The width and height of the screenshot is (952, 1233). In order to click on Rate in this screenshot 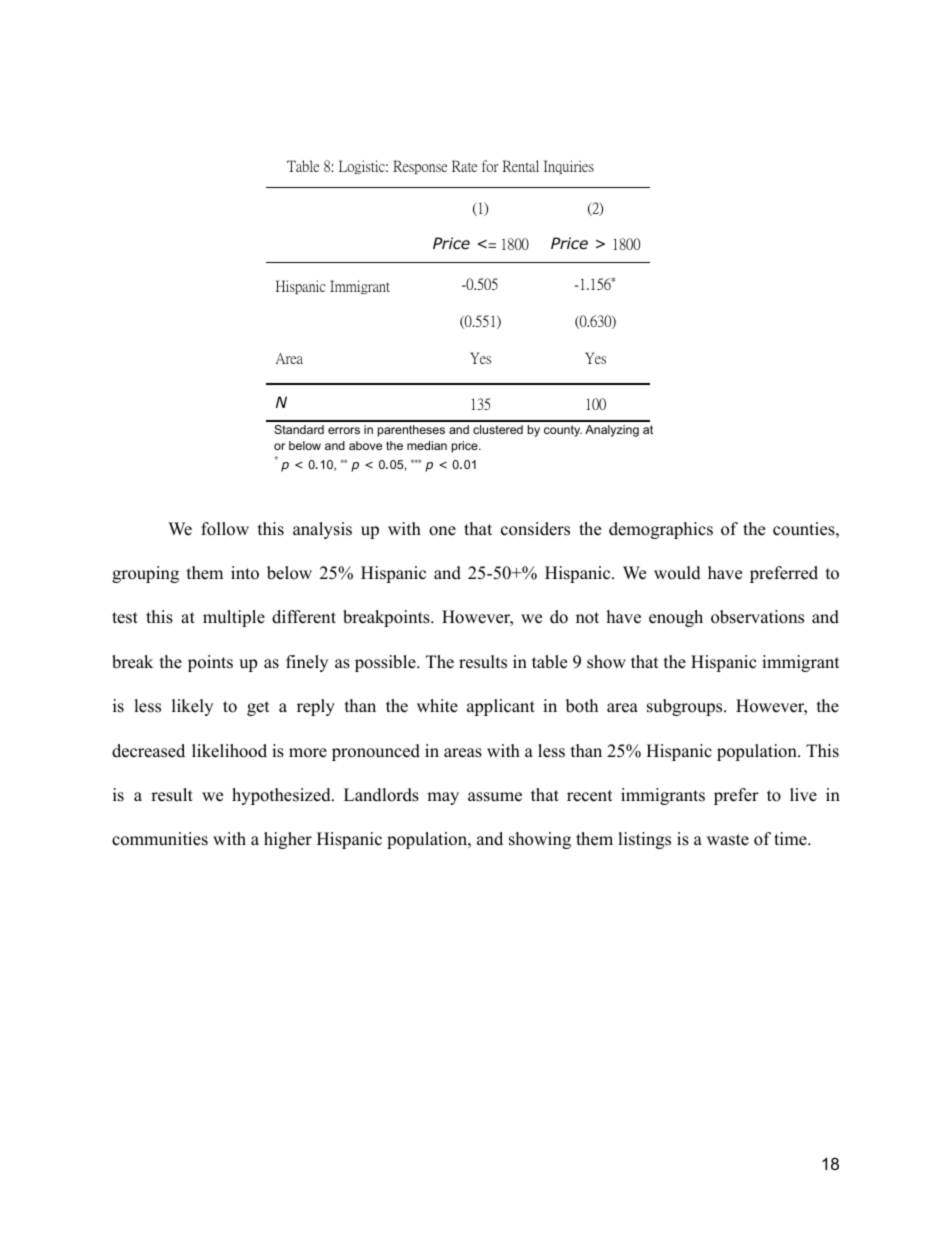, I will do `click(464, 166)`.
